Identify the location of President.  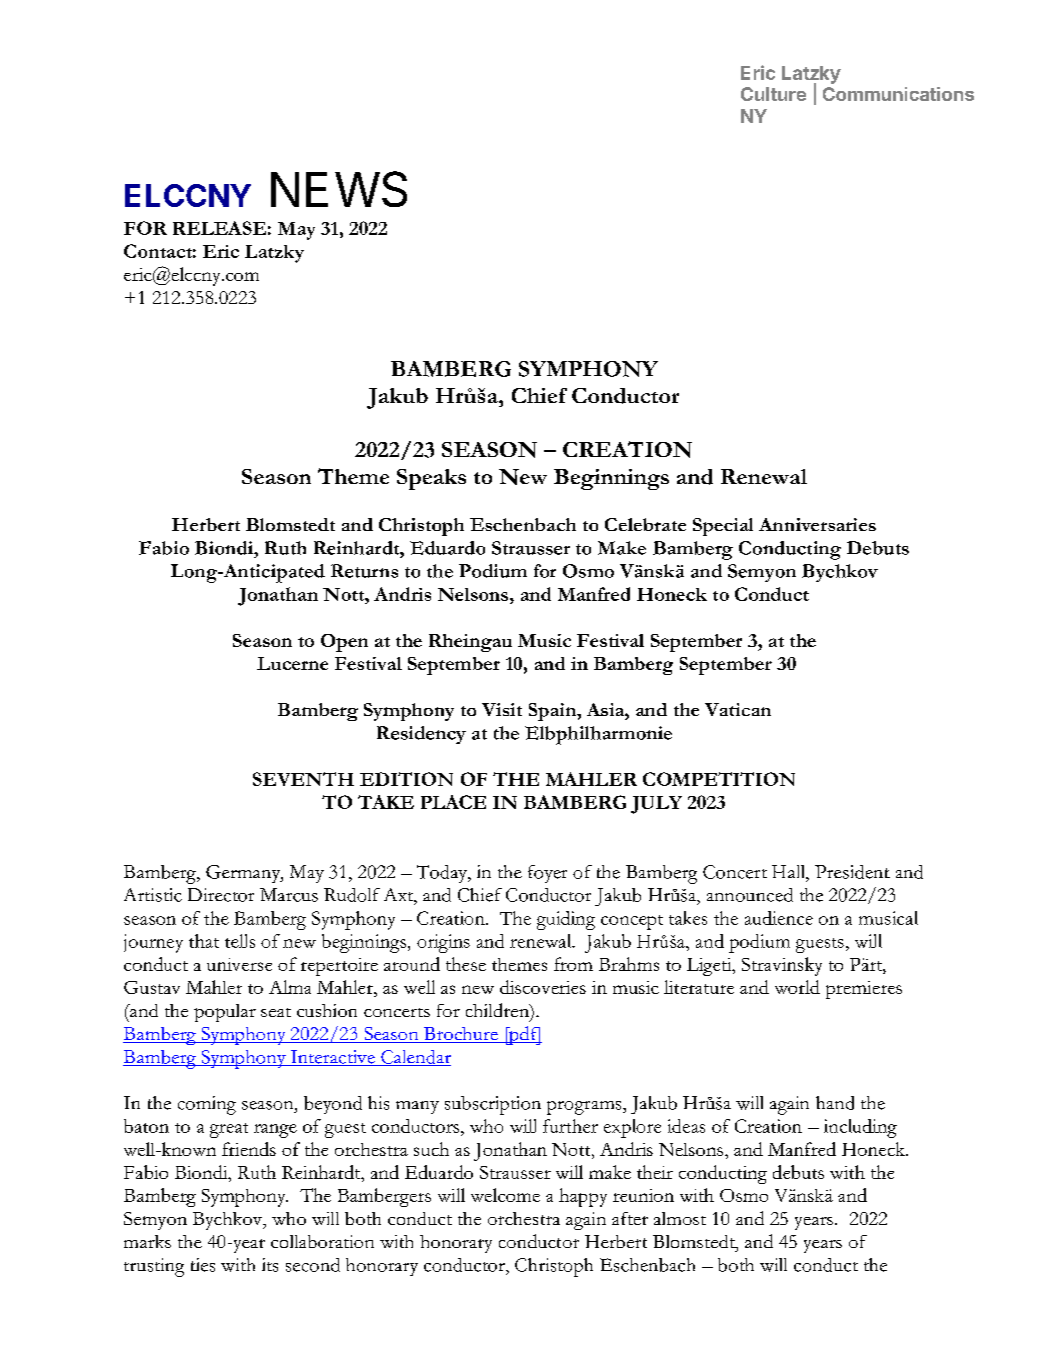
(852, 872).
